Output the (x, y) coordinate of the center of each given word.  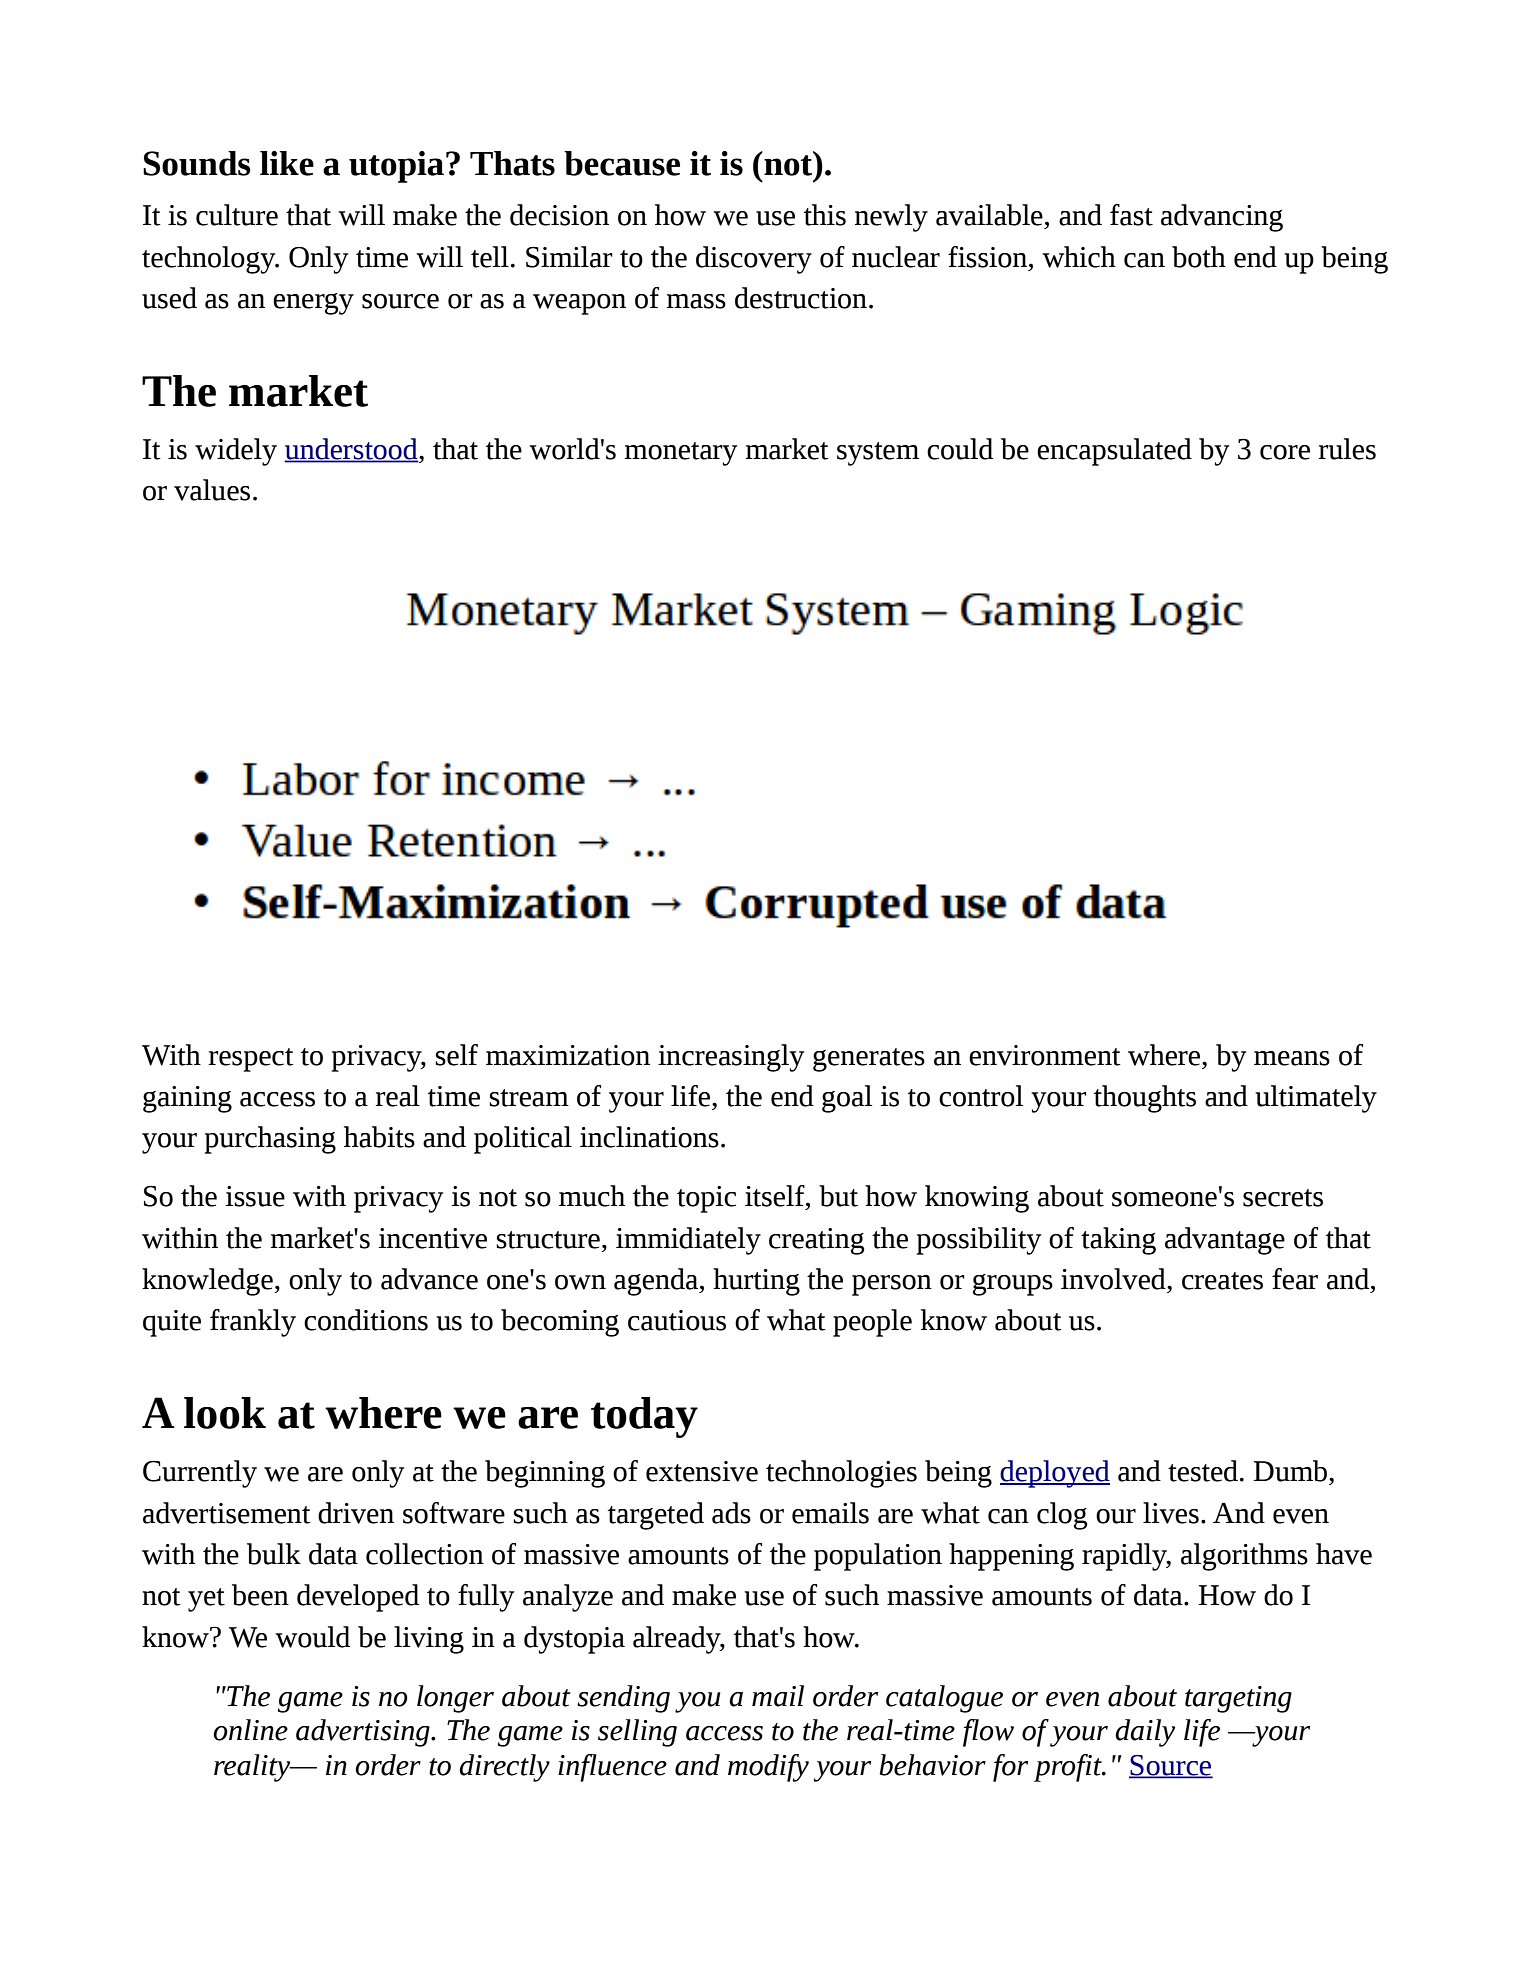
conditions (366, 1320)
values (212, 490)
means (1292, 1058)
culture (237, 215)
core (1285, 452)
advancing (1222, 218)
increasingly (731, 1058)
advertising (364, 1733)
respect (251, 1060)
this (825, 215)
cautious (677, 1320)
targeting (1238, 1699)
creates (1222, 1281)
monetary (681, 454)
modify (768, 1768)
